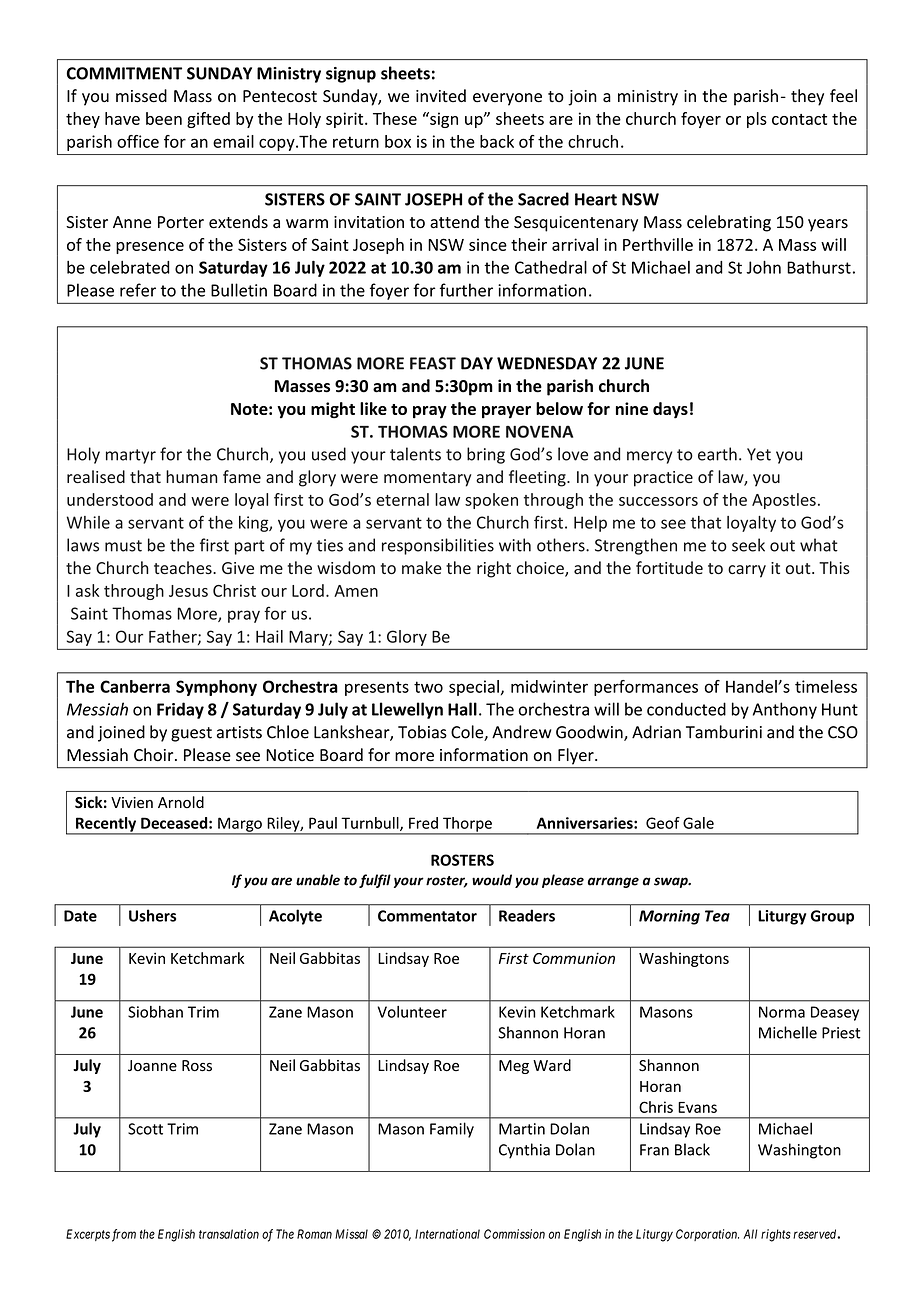 Image resolution: width=924 pixels, height=1308 pixels. What do you see at coordinates (433, 363) in the screenshot?
I see `FEAST` at bounding box center [433, 363].
